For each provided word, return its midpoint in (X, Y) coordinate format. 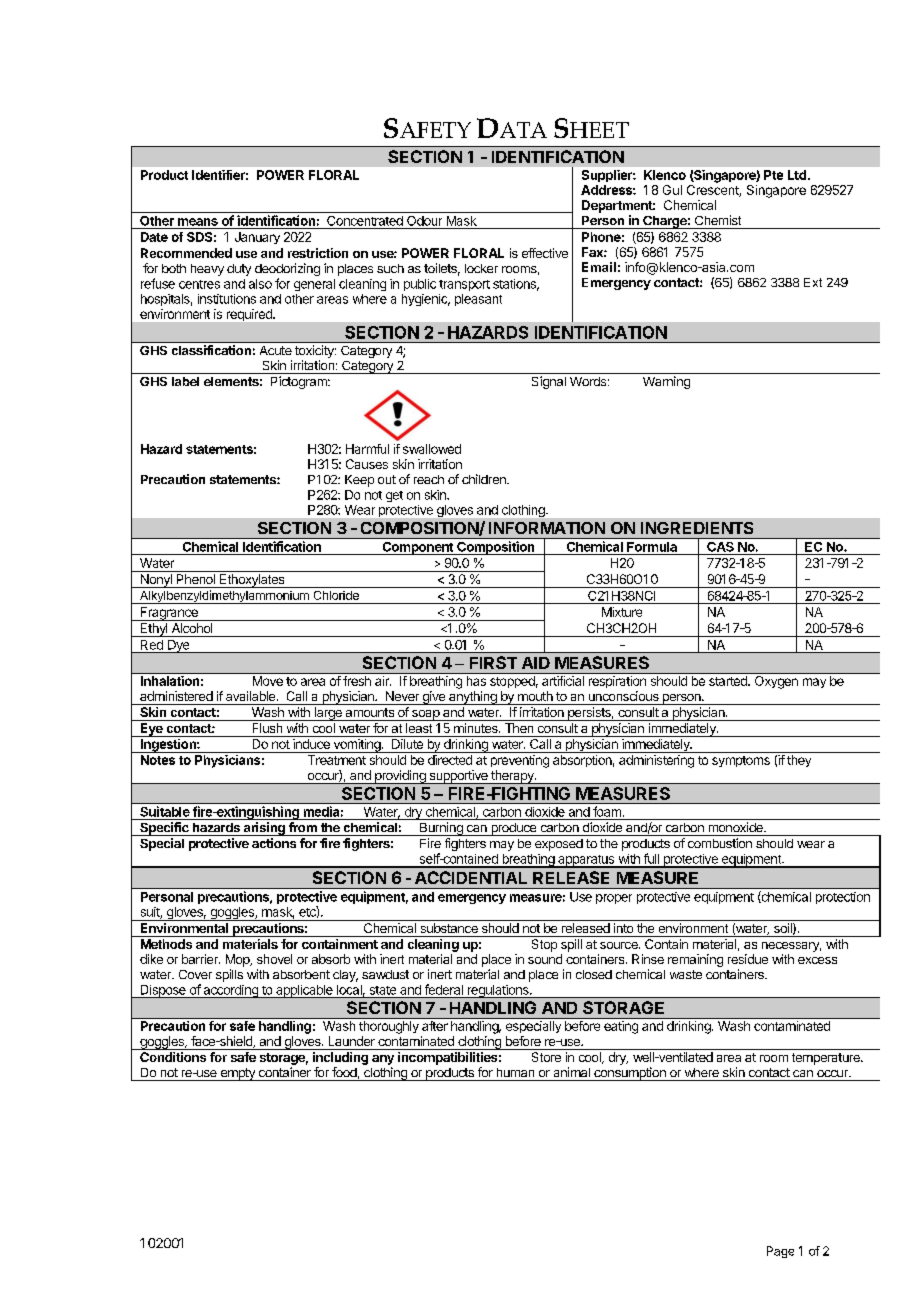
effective (545, 253)
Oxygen (776, 682)
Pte (773, 175)
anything (473, 698)
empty (237, 1074)
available (252, 696)
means (198, 222)
